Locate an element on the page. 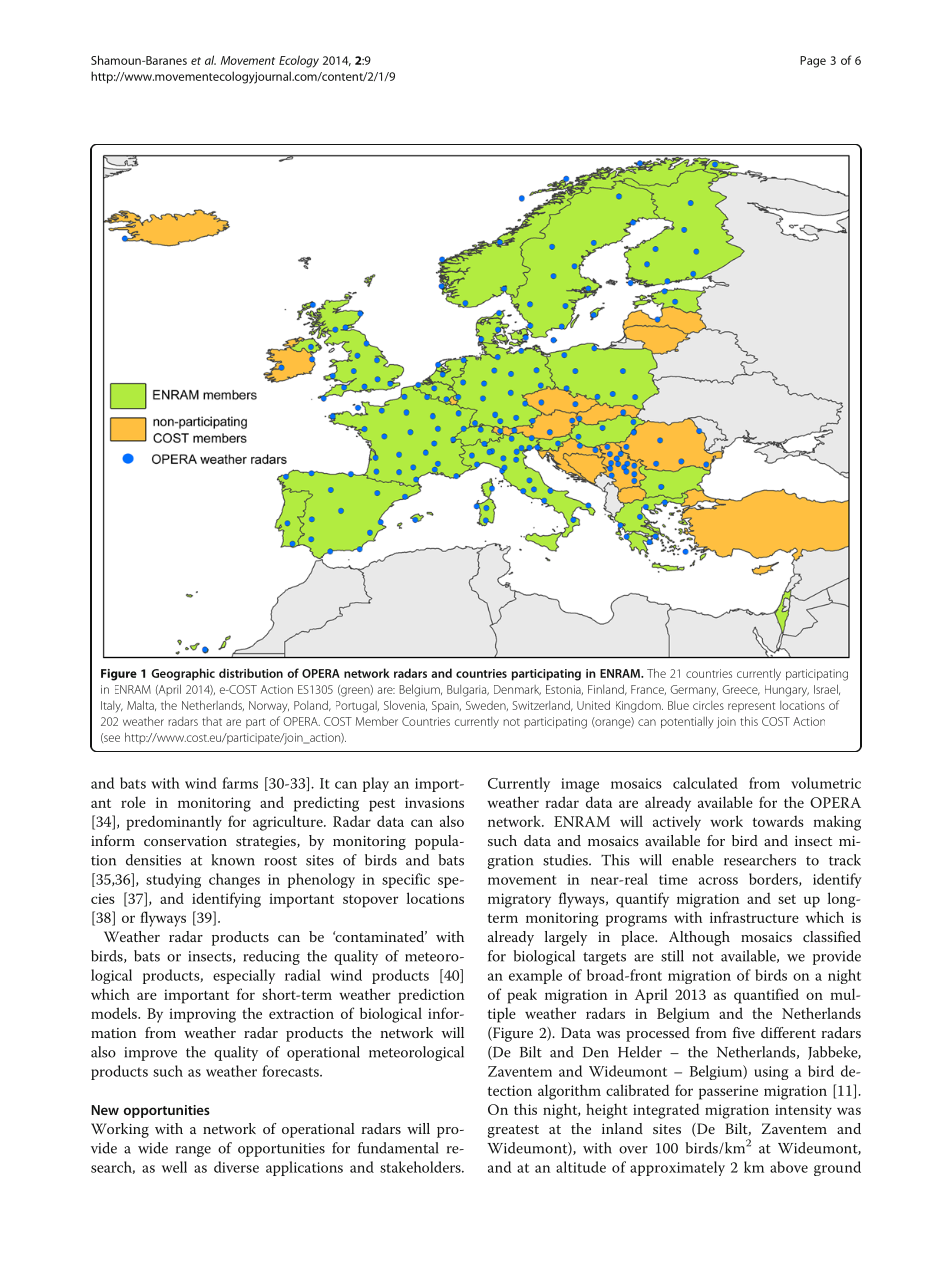 This page has height=1270, width=952. studying is located at coordinates (173, 880).
